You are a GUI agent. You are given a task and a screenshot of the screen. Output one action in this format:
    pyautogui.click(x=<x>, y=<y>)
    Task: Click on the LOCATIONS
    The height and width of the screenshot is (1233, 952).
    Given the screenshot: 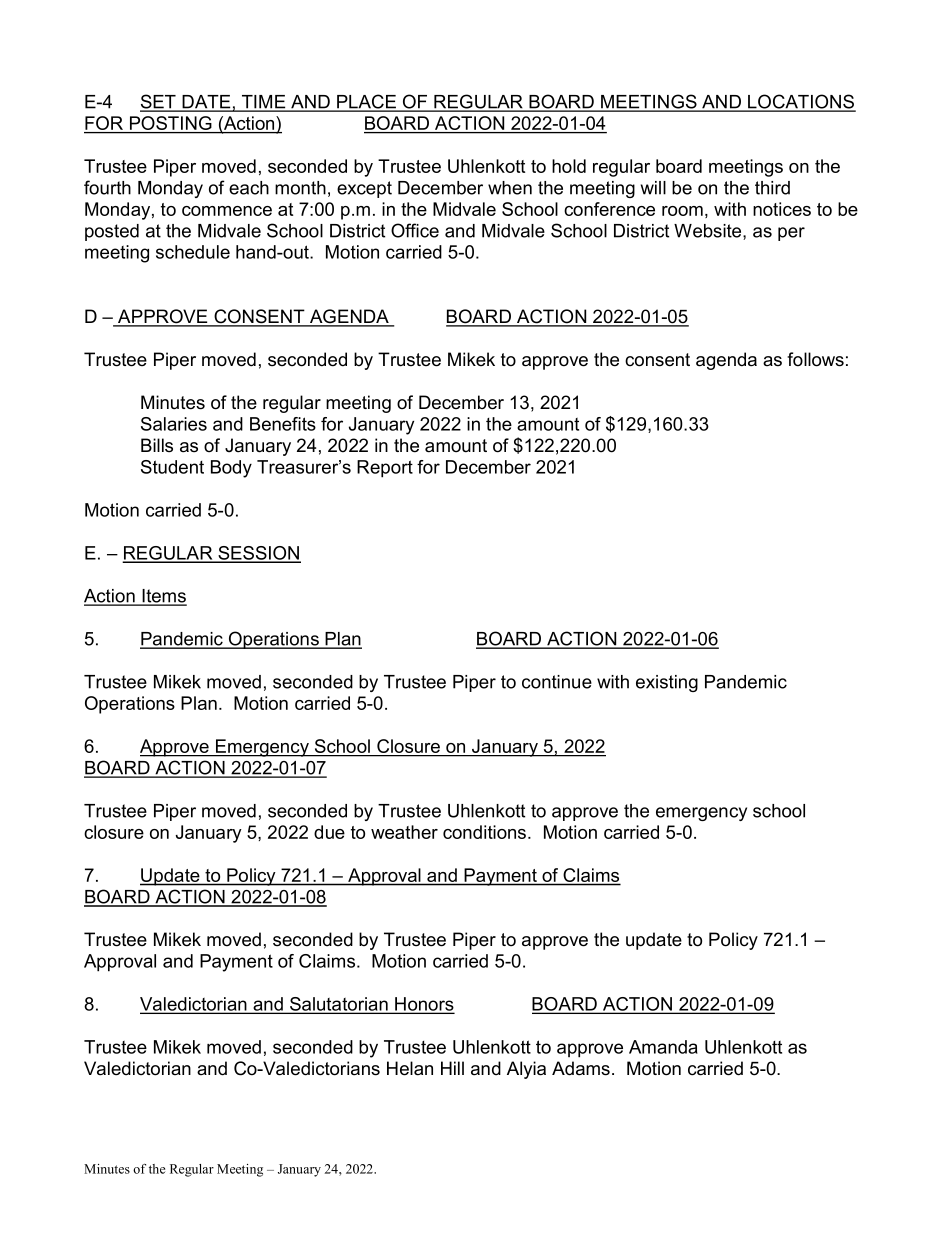 What is the action you would take?
    pyautogui.click(x=801, y=102)
